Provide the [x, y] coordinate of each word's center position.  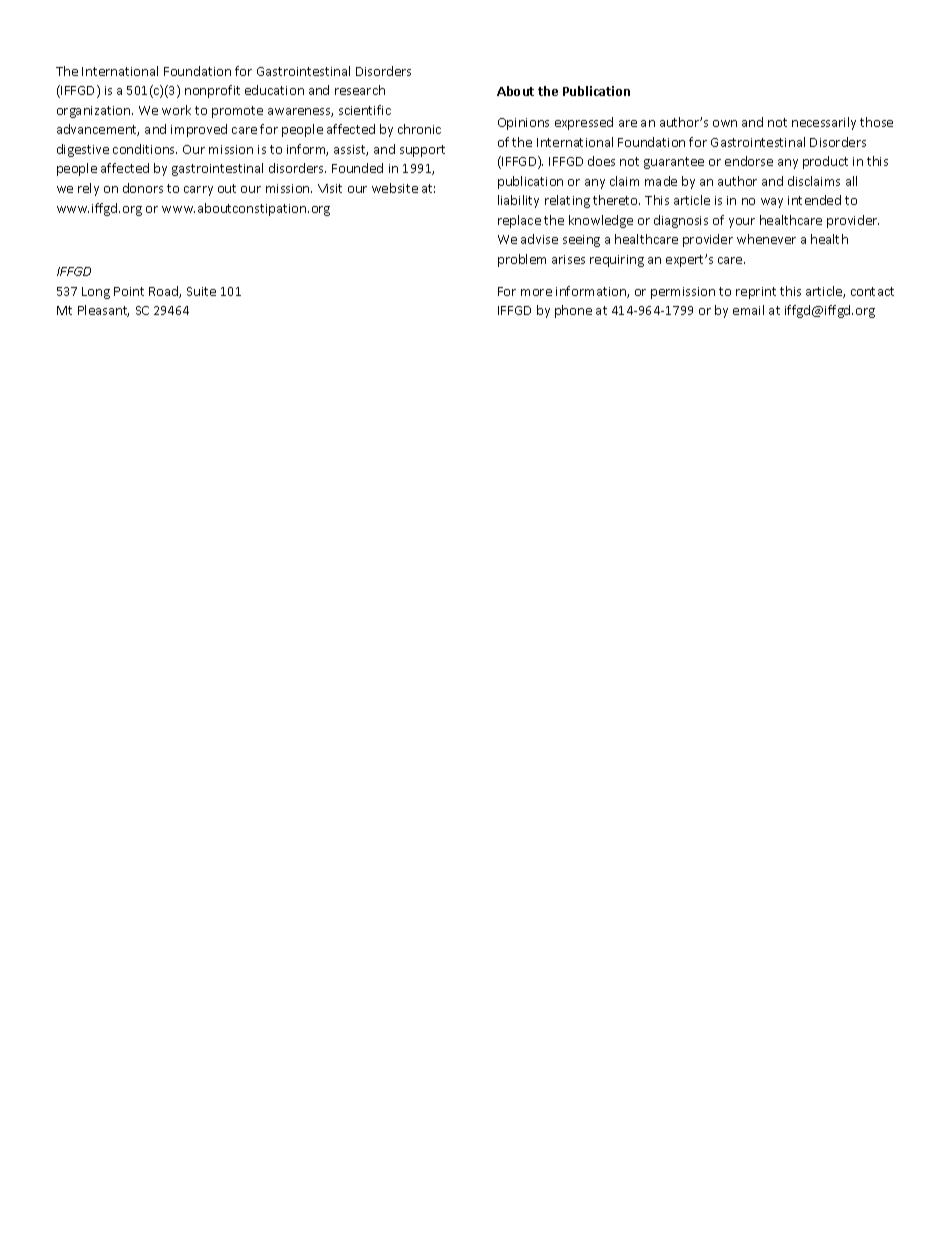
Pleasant [103, 311]
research [360, 90]
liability [518, 201]
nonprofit [212, 91]
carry [198, 191]
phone [573, 311]
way [772, 203]
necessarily [824, 123]
